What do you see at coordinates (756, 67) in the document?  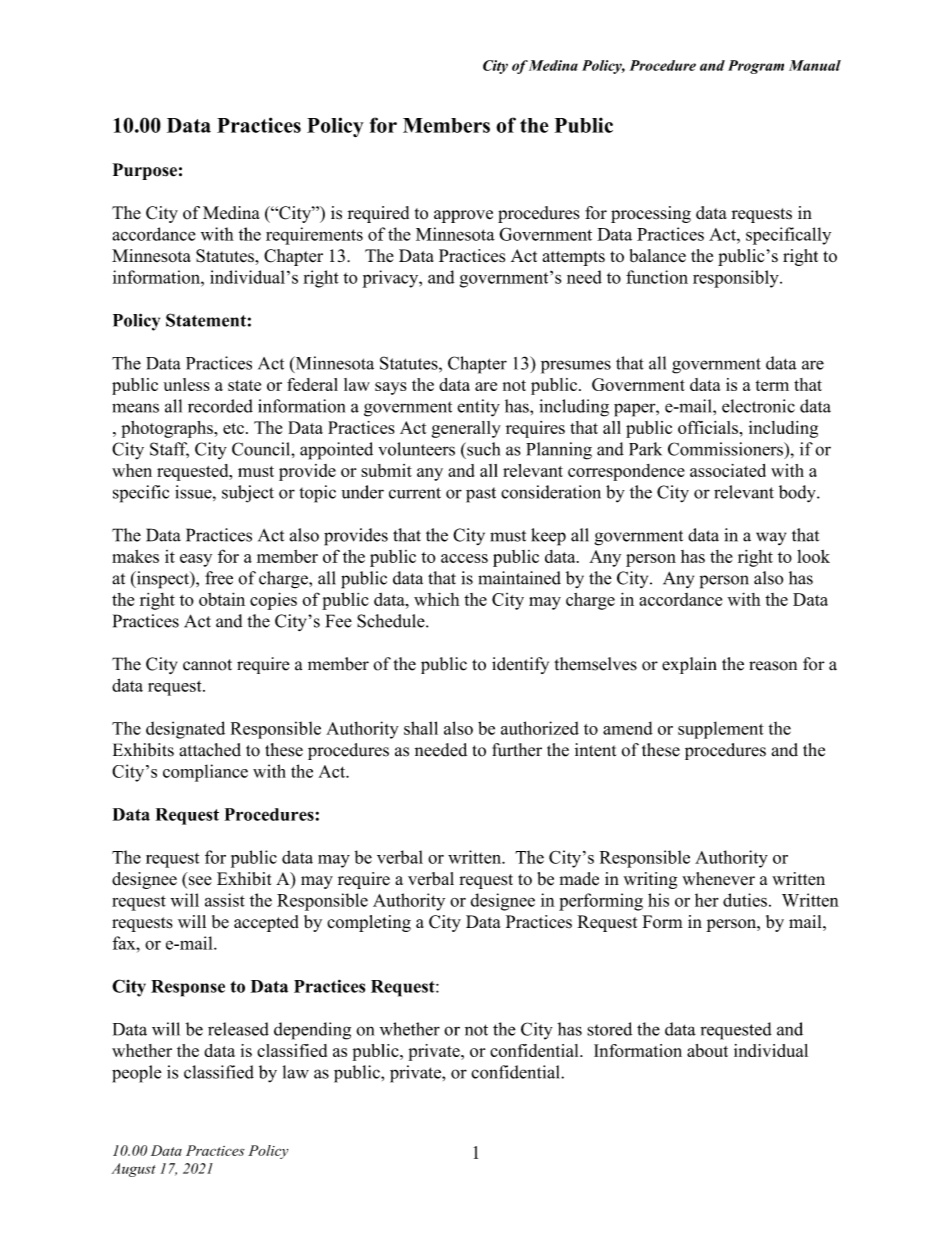 I see `Program` at bounding box center [756, 67].
